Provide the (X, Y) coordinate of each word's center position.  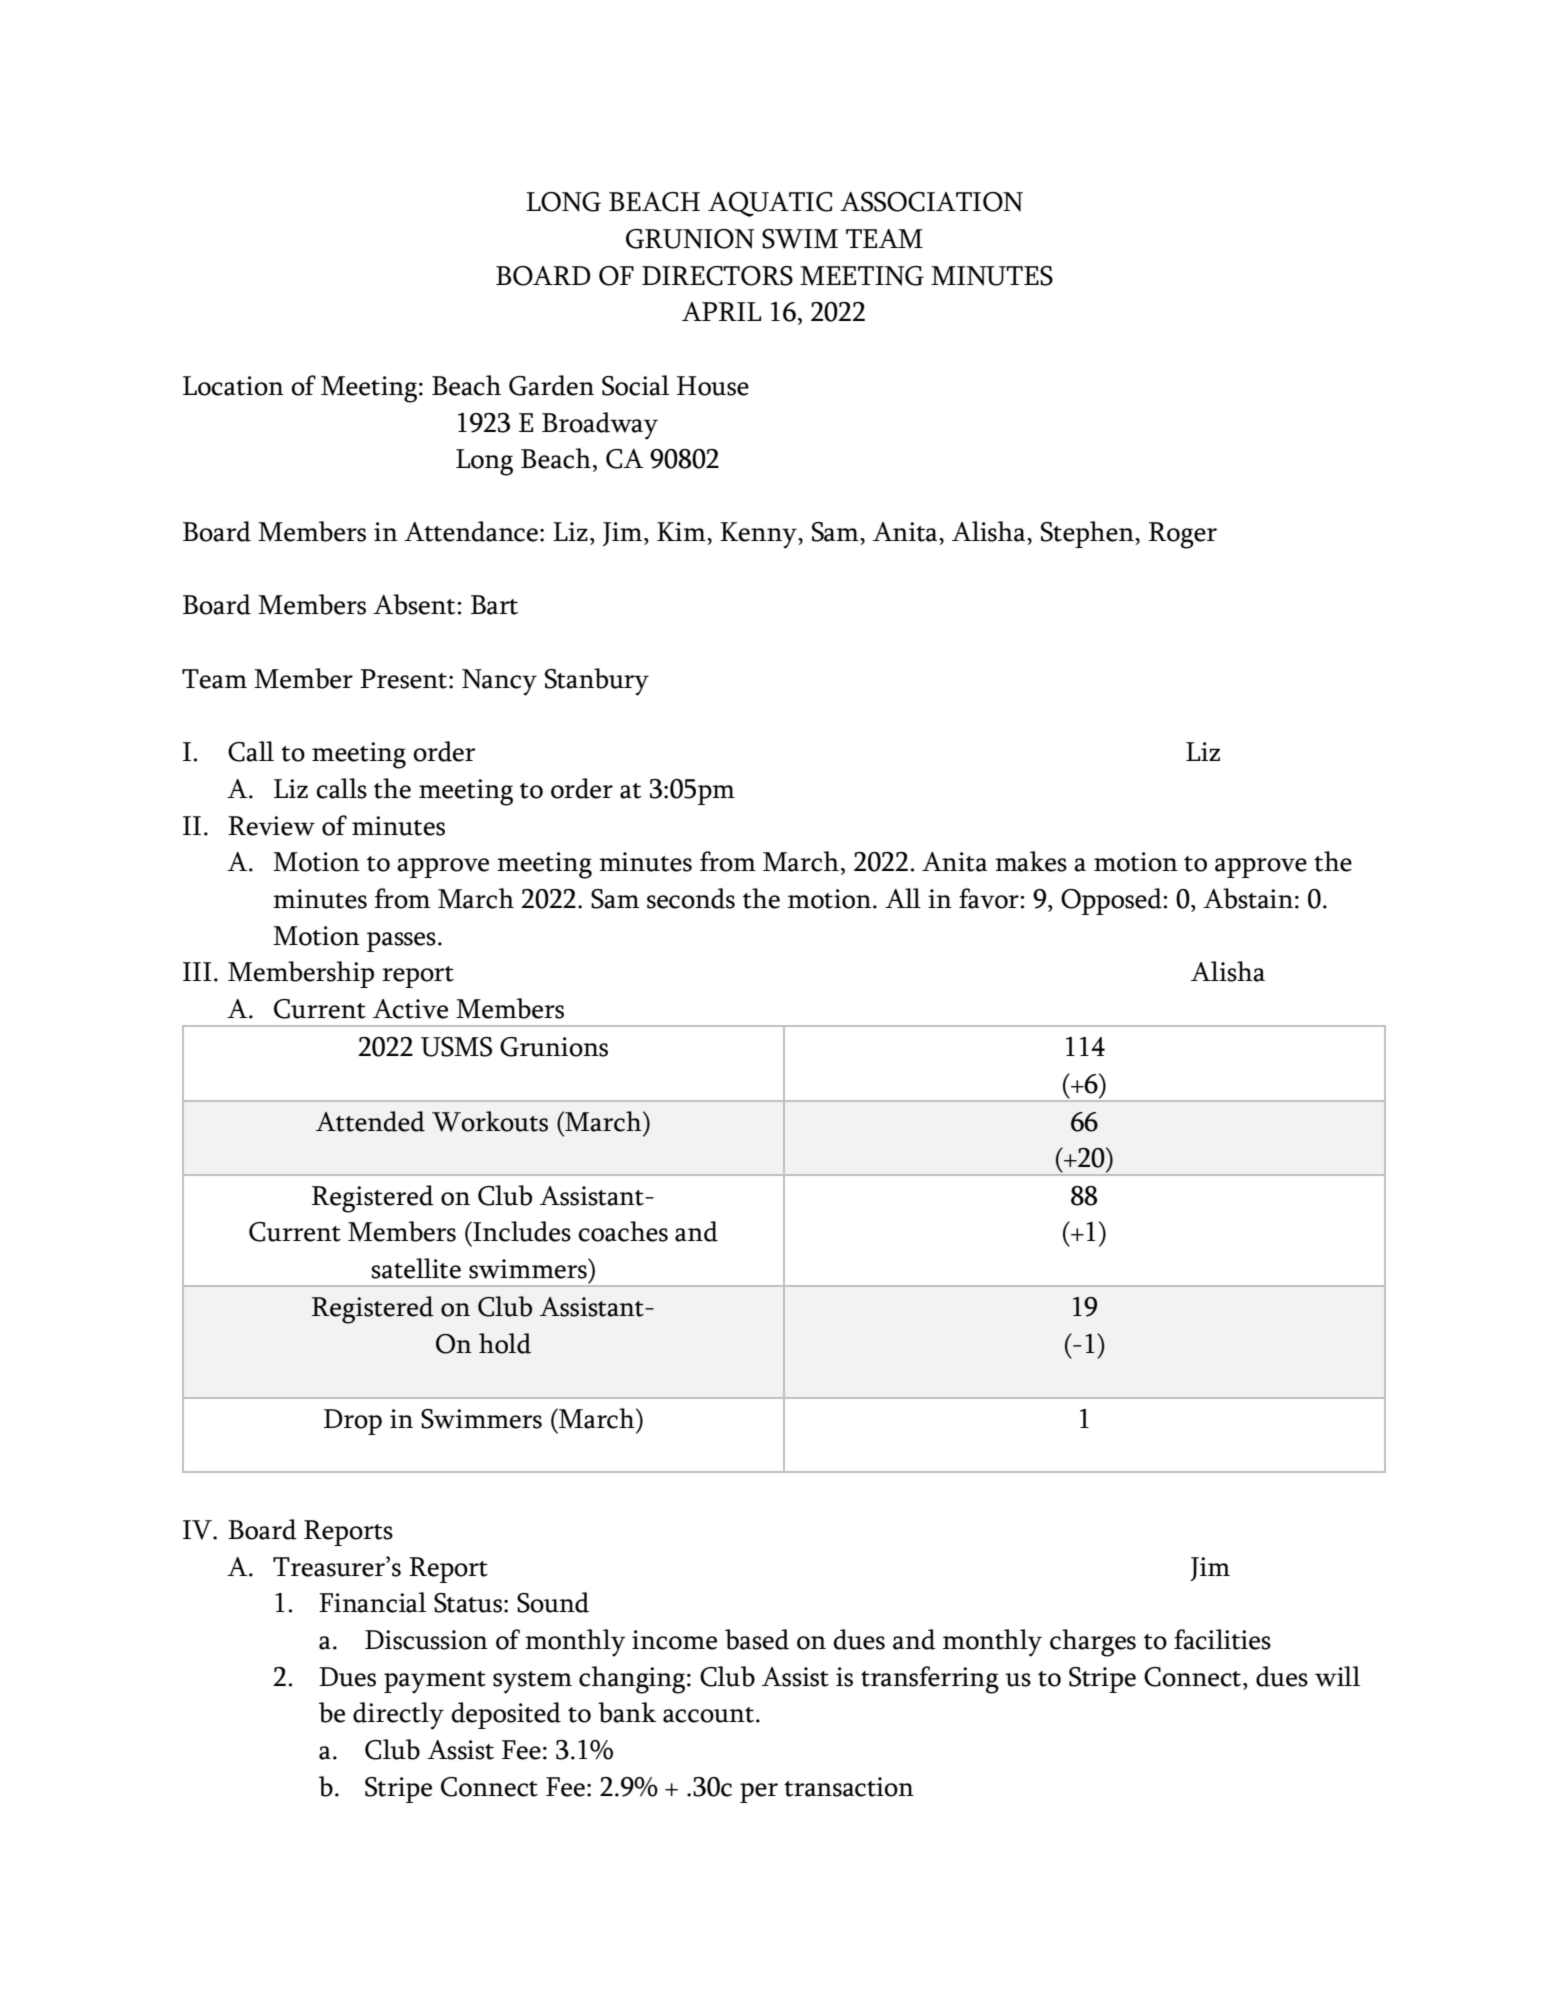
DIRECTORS (717, 276)
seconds (691, 898)
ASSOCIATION (931, 202)
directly (398, 1716)
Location (233, 386)
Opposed (1112, 901)
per (759, 1793)
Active (410, 1009)
